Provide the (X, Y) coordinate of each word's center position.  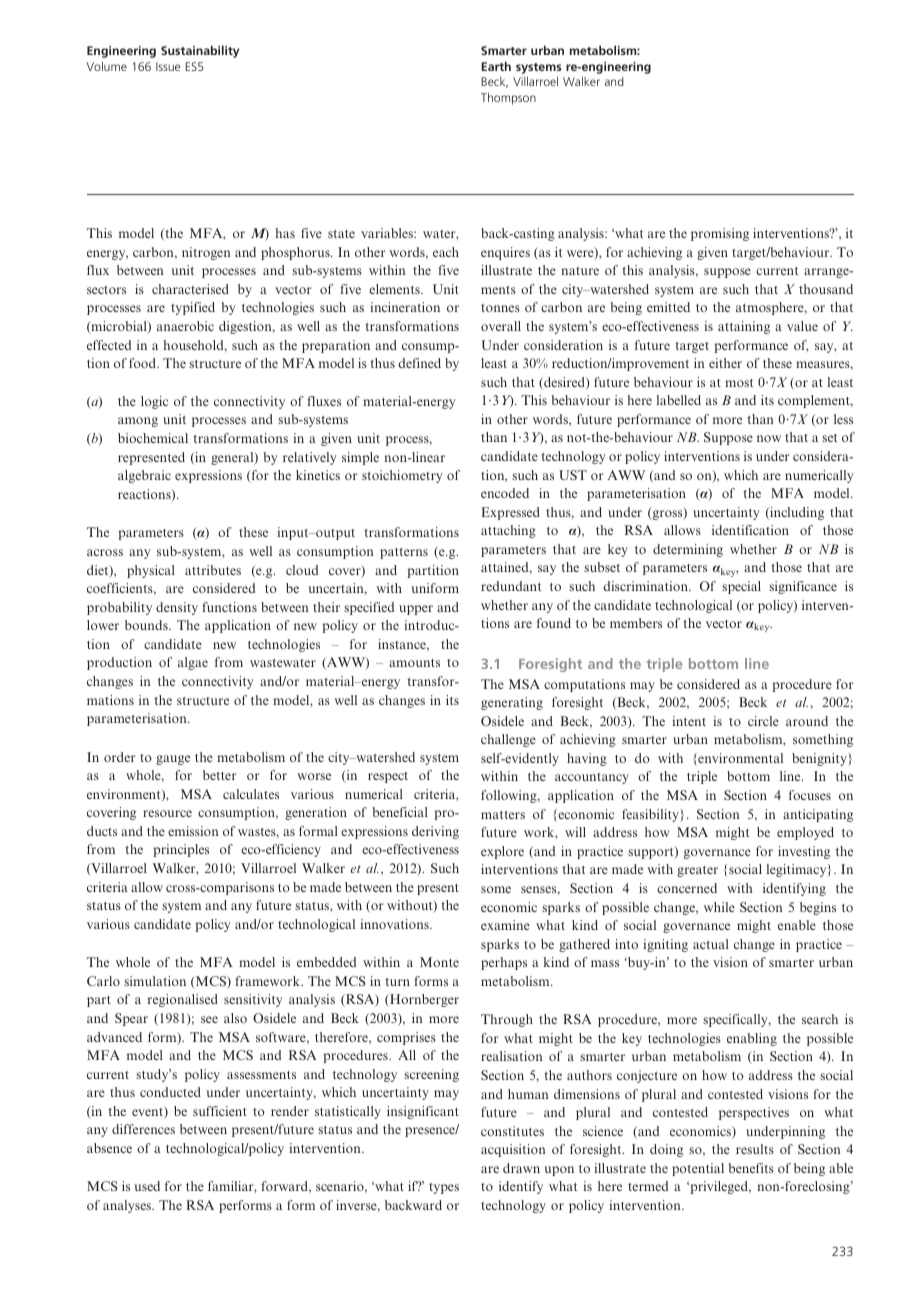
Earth (496, 66)
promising (720, 234)
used (147, 1186)
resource (167, 813)
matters (503, 815)
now (769, 438)
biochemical (153, 438)
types (444, 1188)
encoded (505, 493)
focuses (810, 795)
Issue (168, 66)
